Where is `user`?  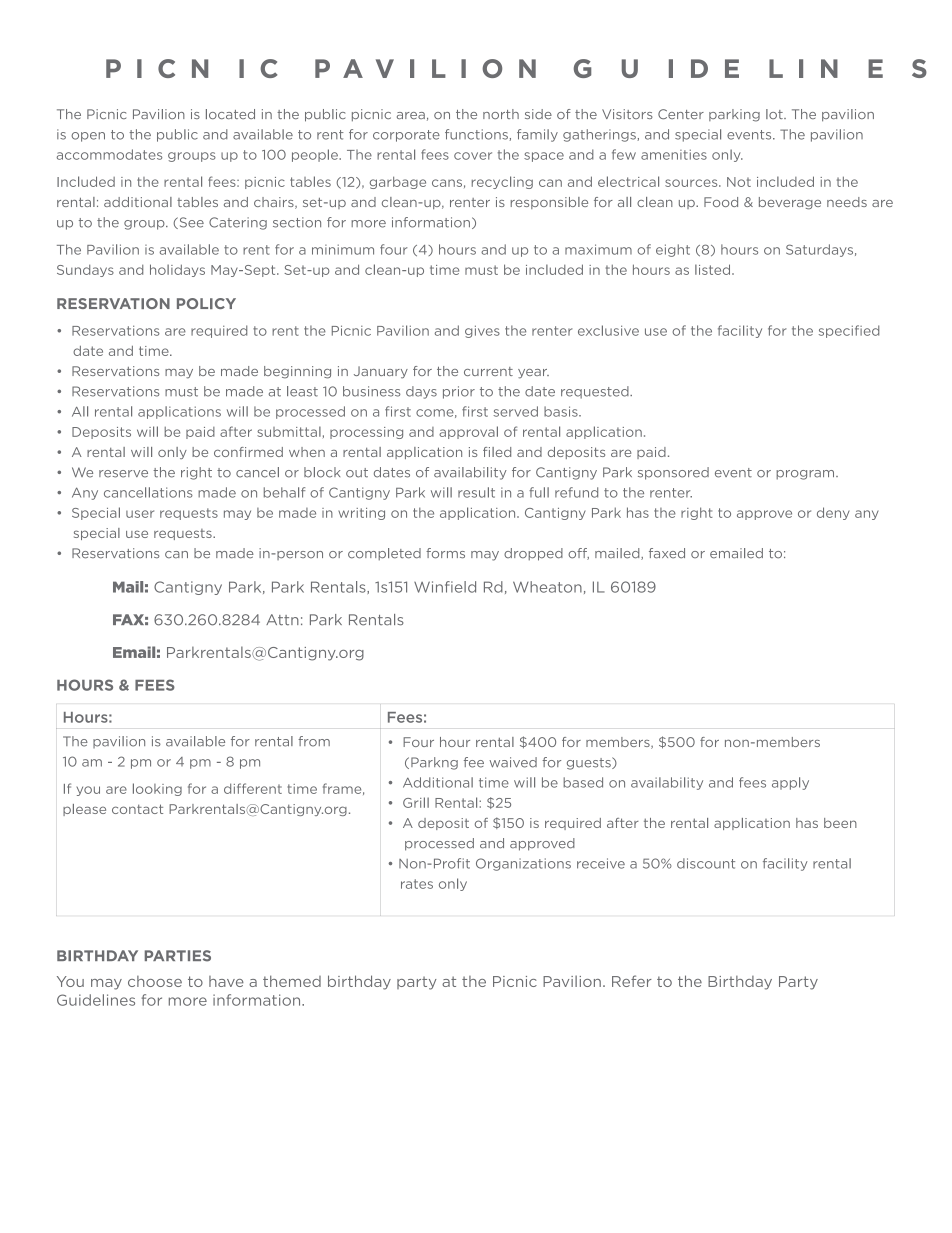 user is located at coordinates (140, 514).
